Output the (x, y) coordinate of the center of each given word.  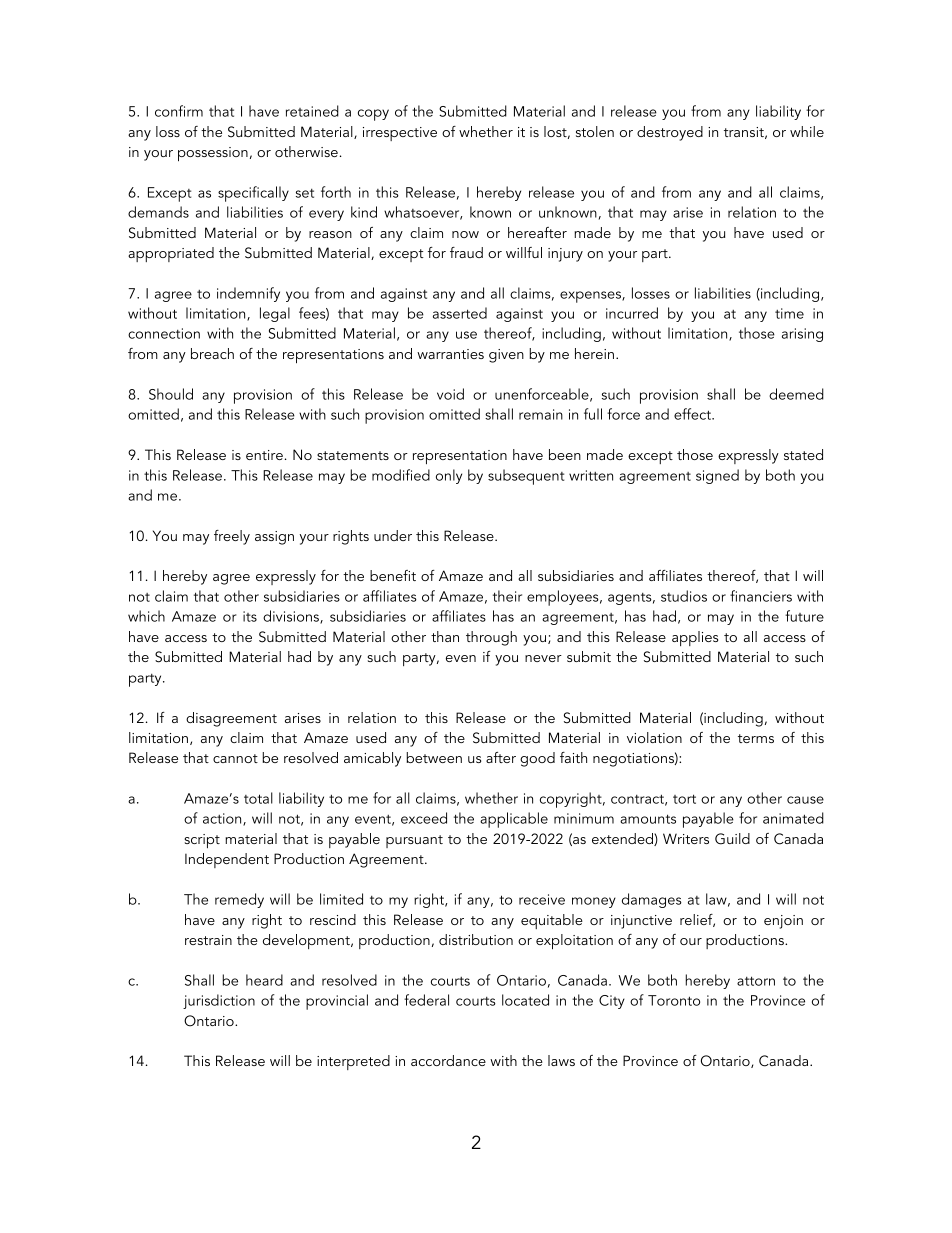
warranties (450, 354)
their (507, 596)
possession (213, 154)
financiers (761, 596)
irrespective (400, 134)
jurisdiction (219, 1001)
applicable (514, 820)
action (223, 819)
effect (693, 414)
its (250, 616)
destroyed (670, 133)
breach (212, 353)
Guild (732, 839)
